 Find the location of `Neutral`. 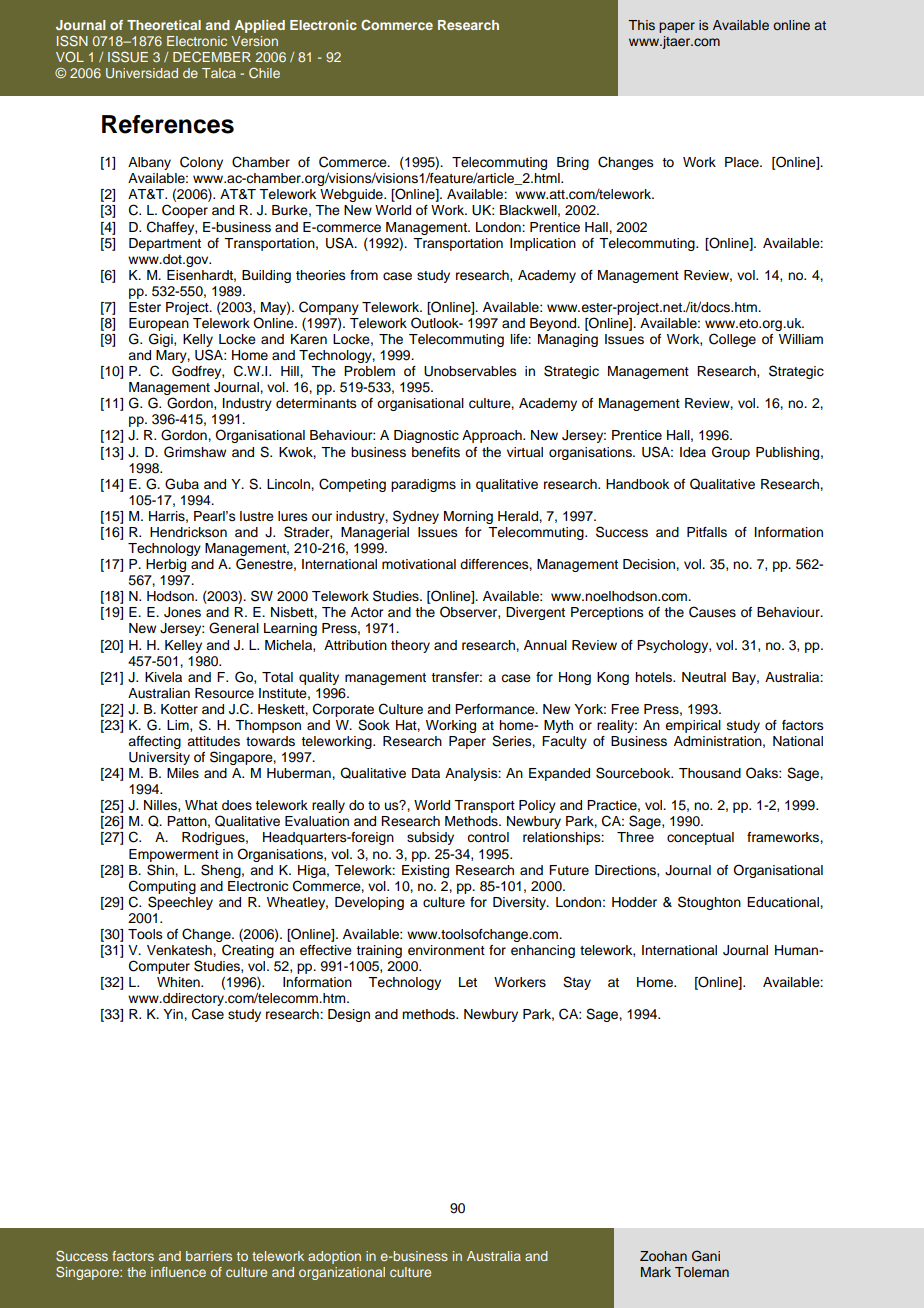

Neutral is located at coordinates (704, 677).
